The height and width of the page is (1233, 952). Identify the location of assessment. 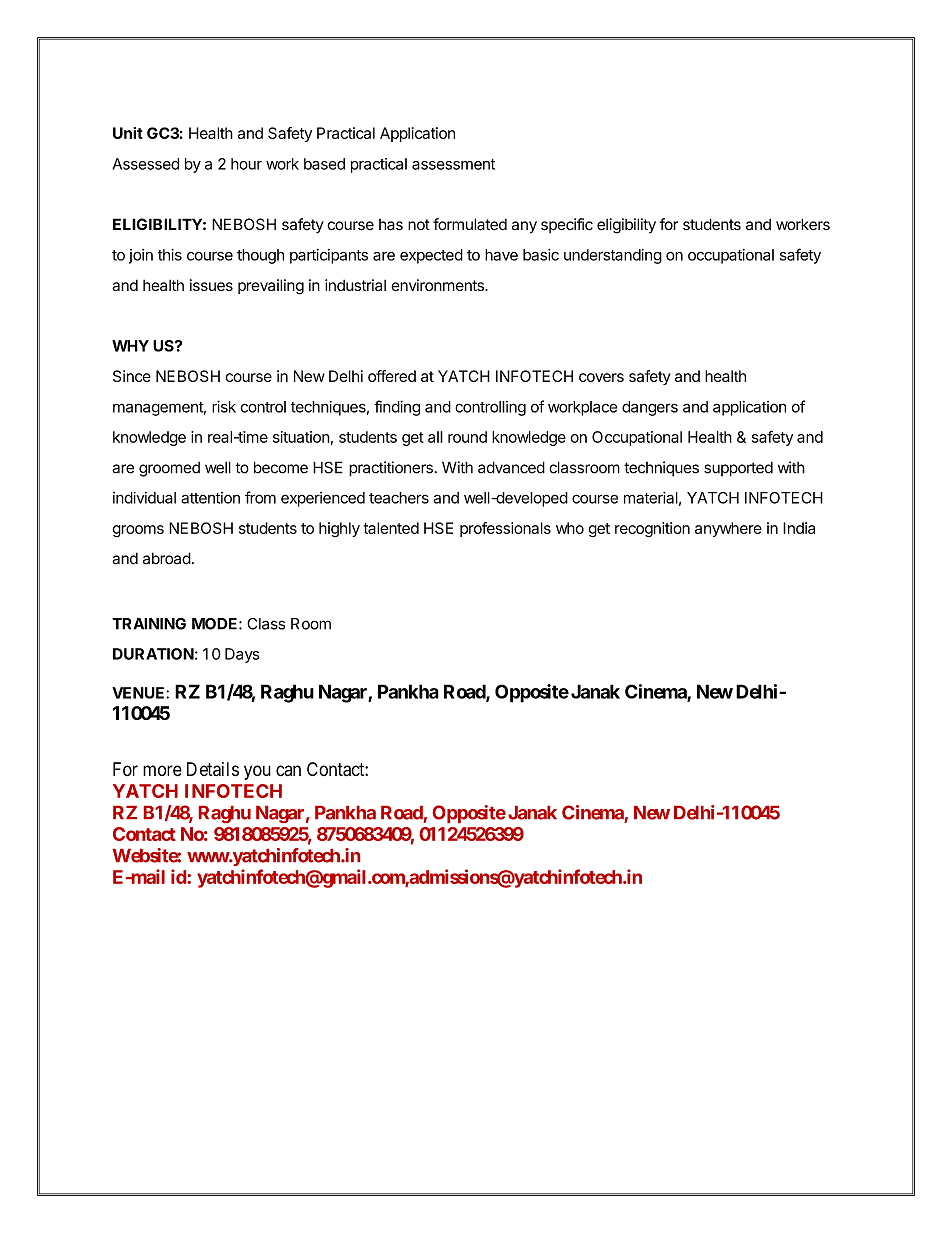
(453, 164).
